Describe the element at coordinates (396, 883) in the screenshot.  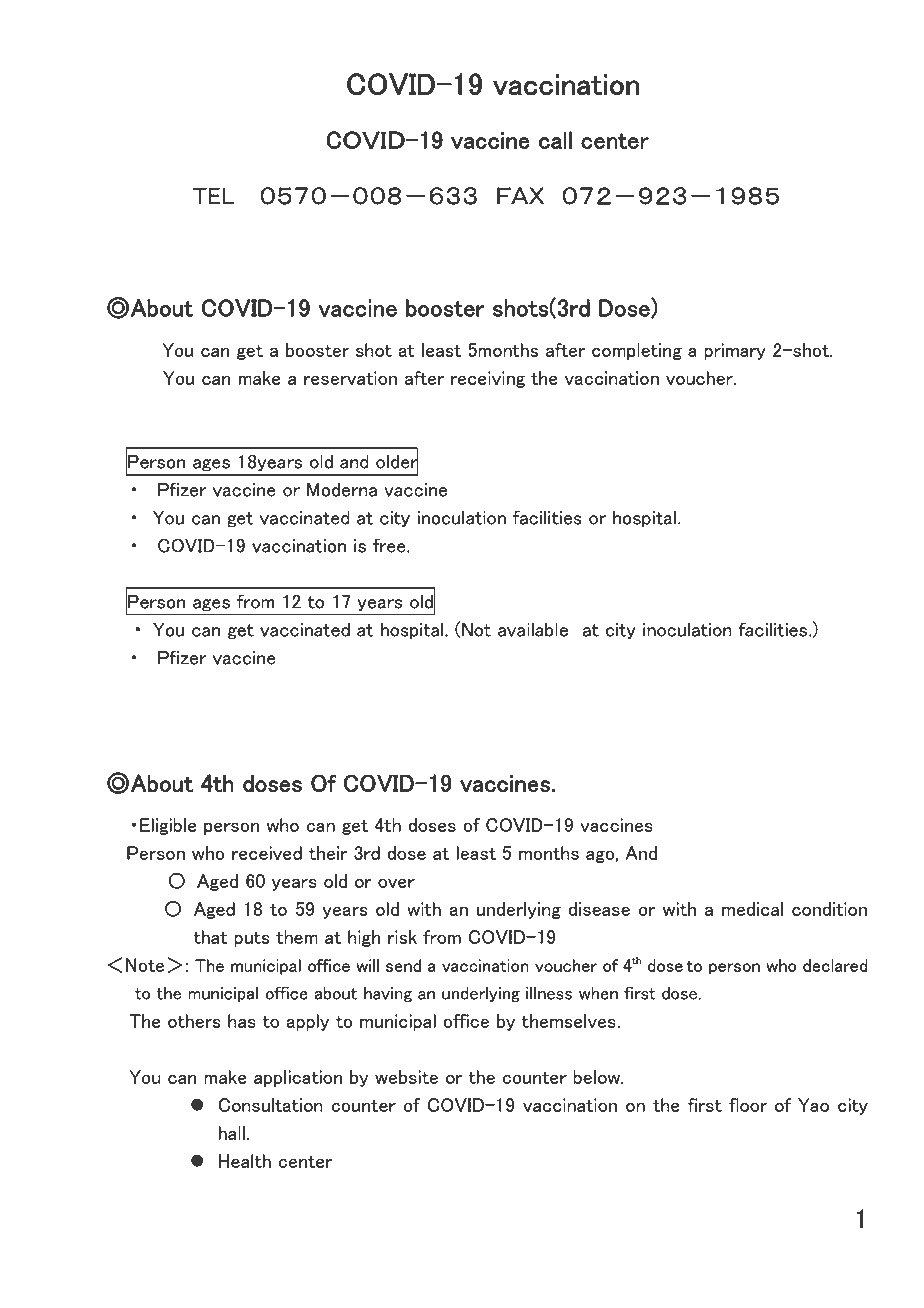
I see `over` at that location.
